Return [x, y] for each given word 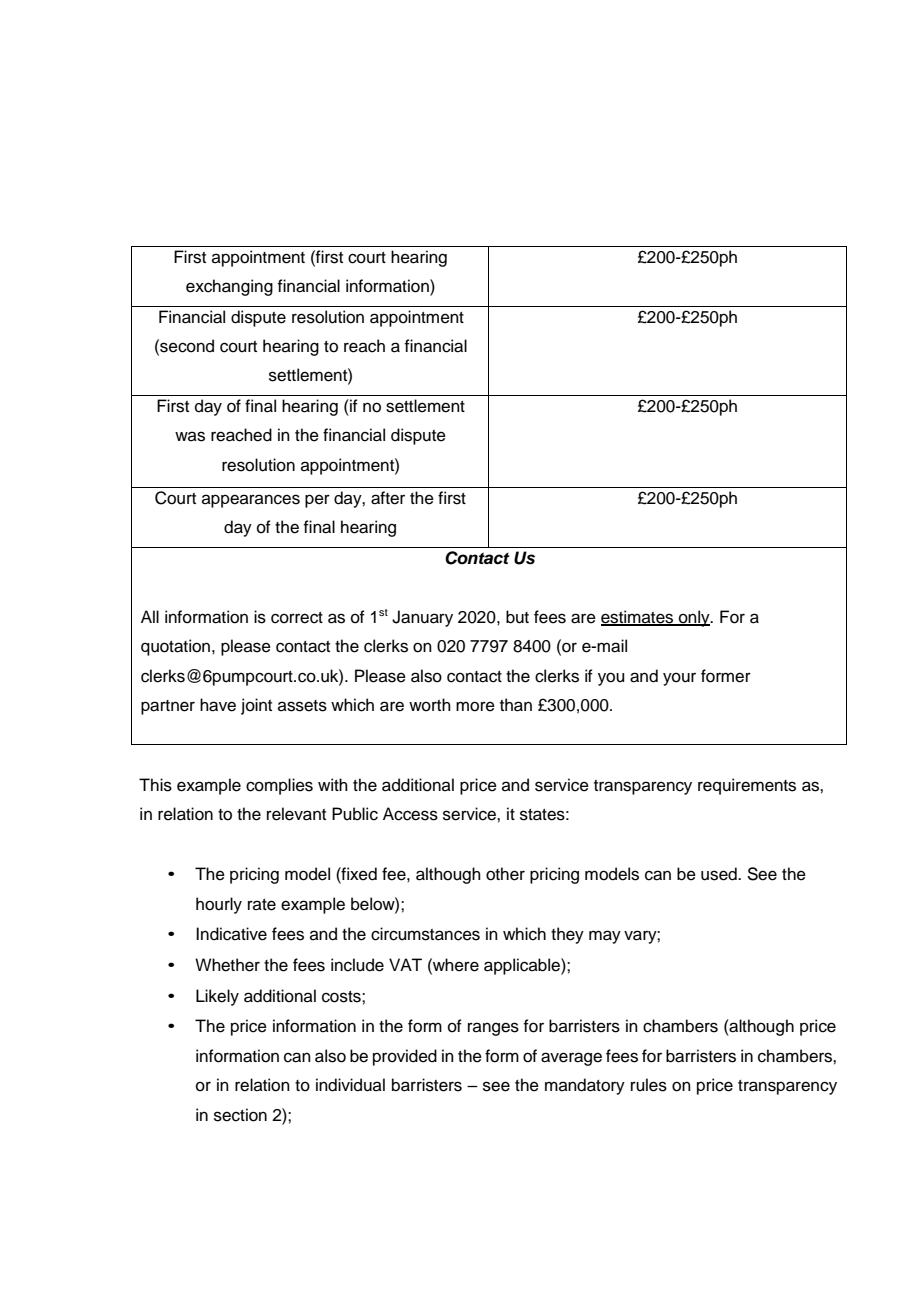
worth [430, 705]
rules [649, 1085]
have [218, 705]
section [240, 1115]
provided [405, 1057]
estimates [638, 617]
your [679, 679]
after [388, 498]
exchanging [229, 287]
